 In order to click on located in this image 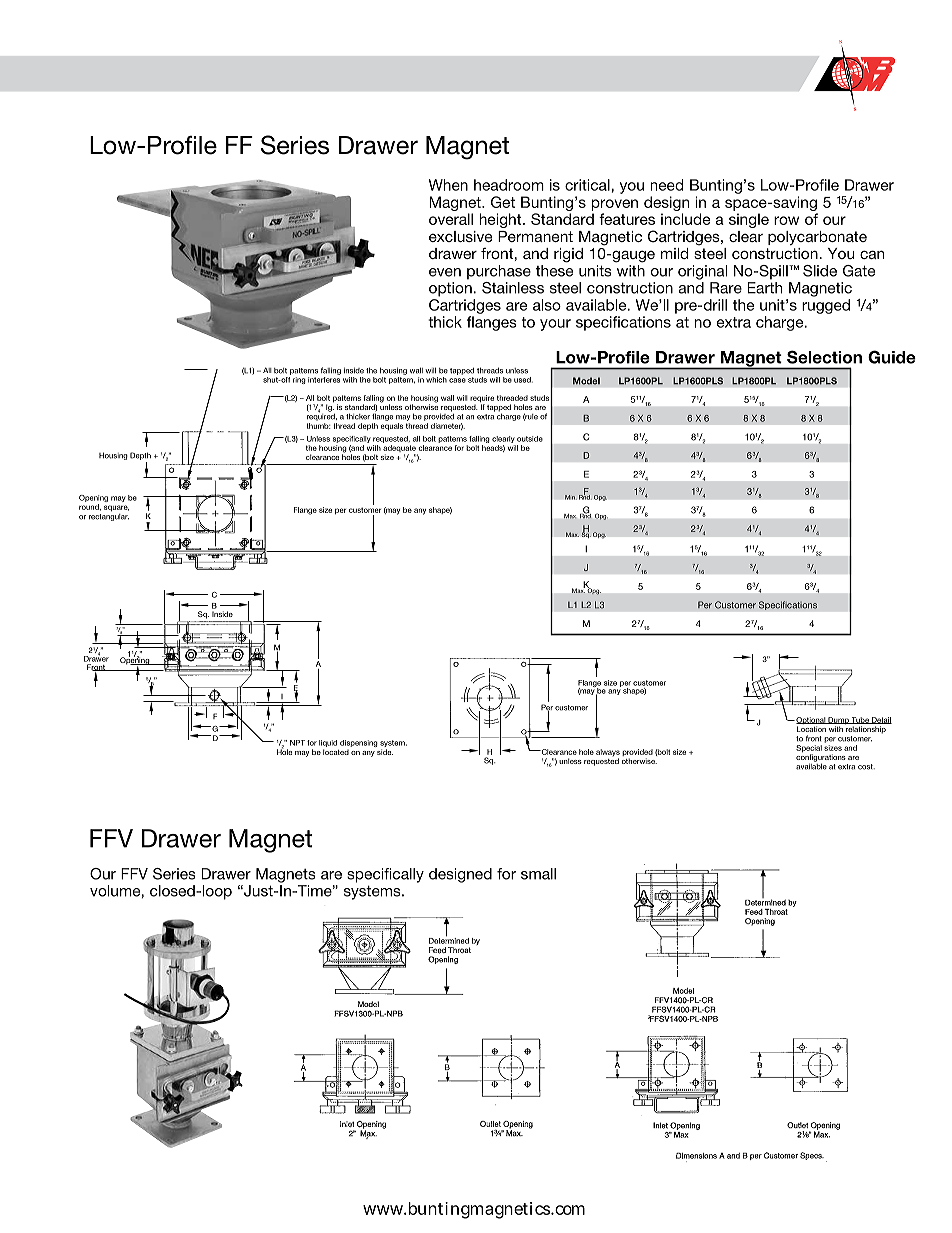, I will do `click(336, 752)`.
